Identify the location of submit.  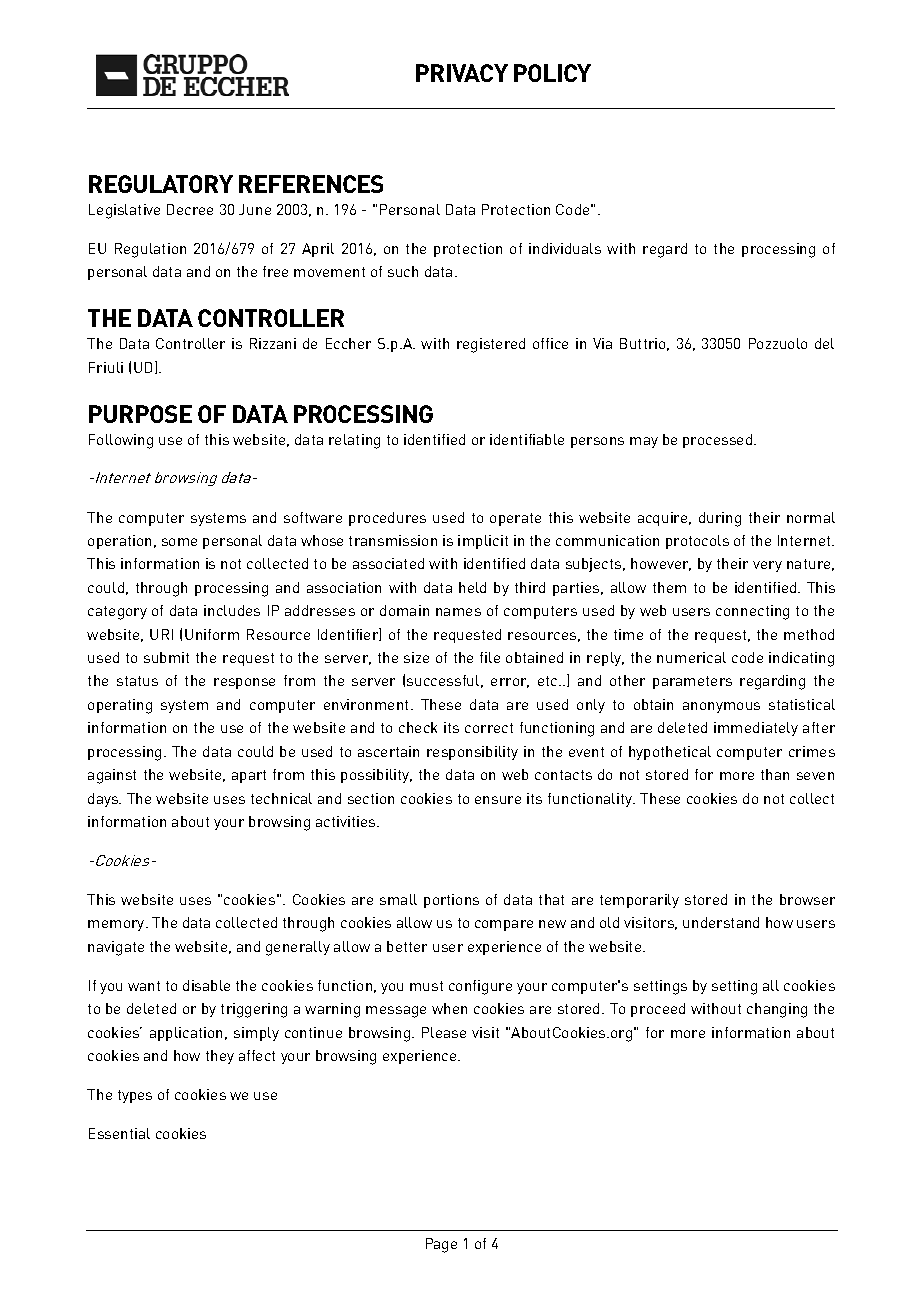
(166, 657).
